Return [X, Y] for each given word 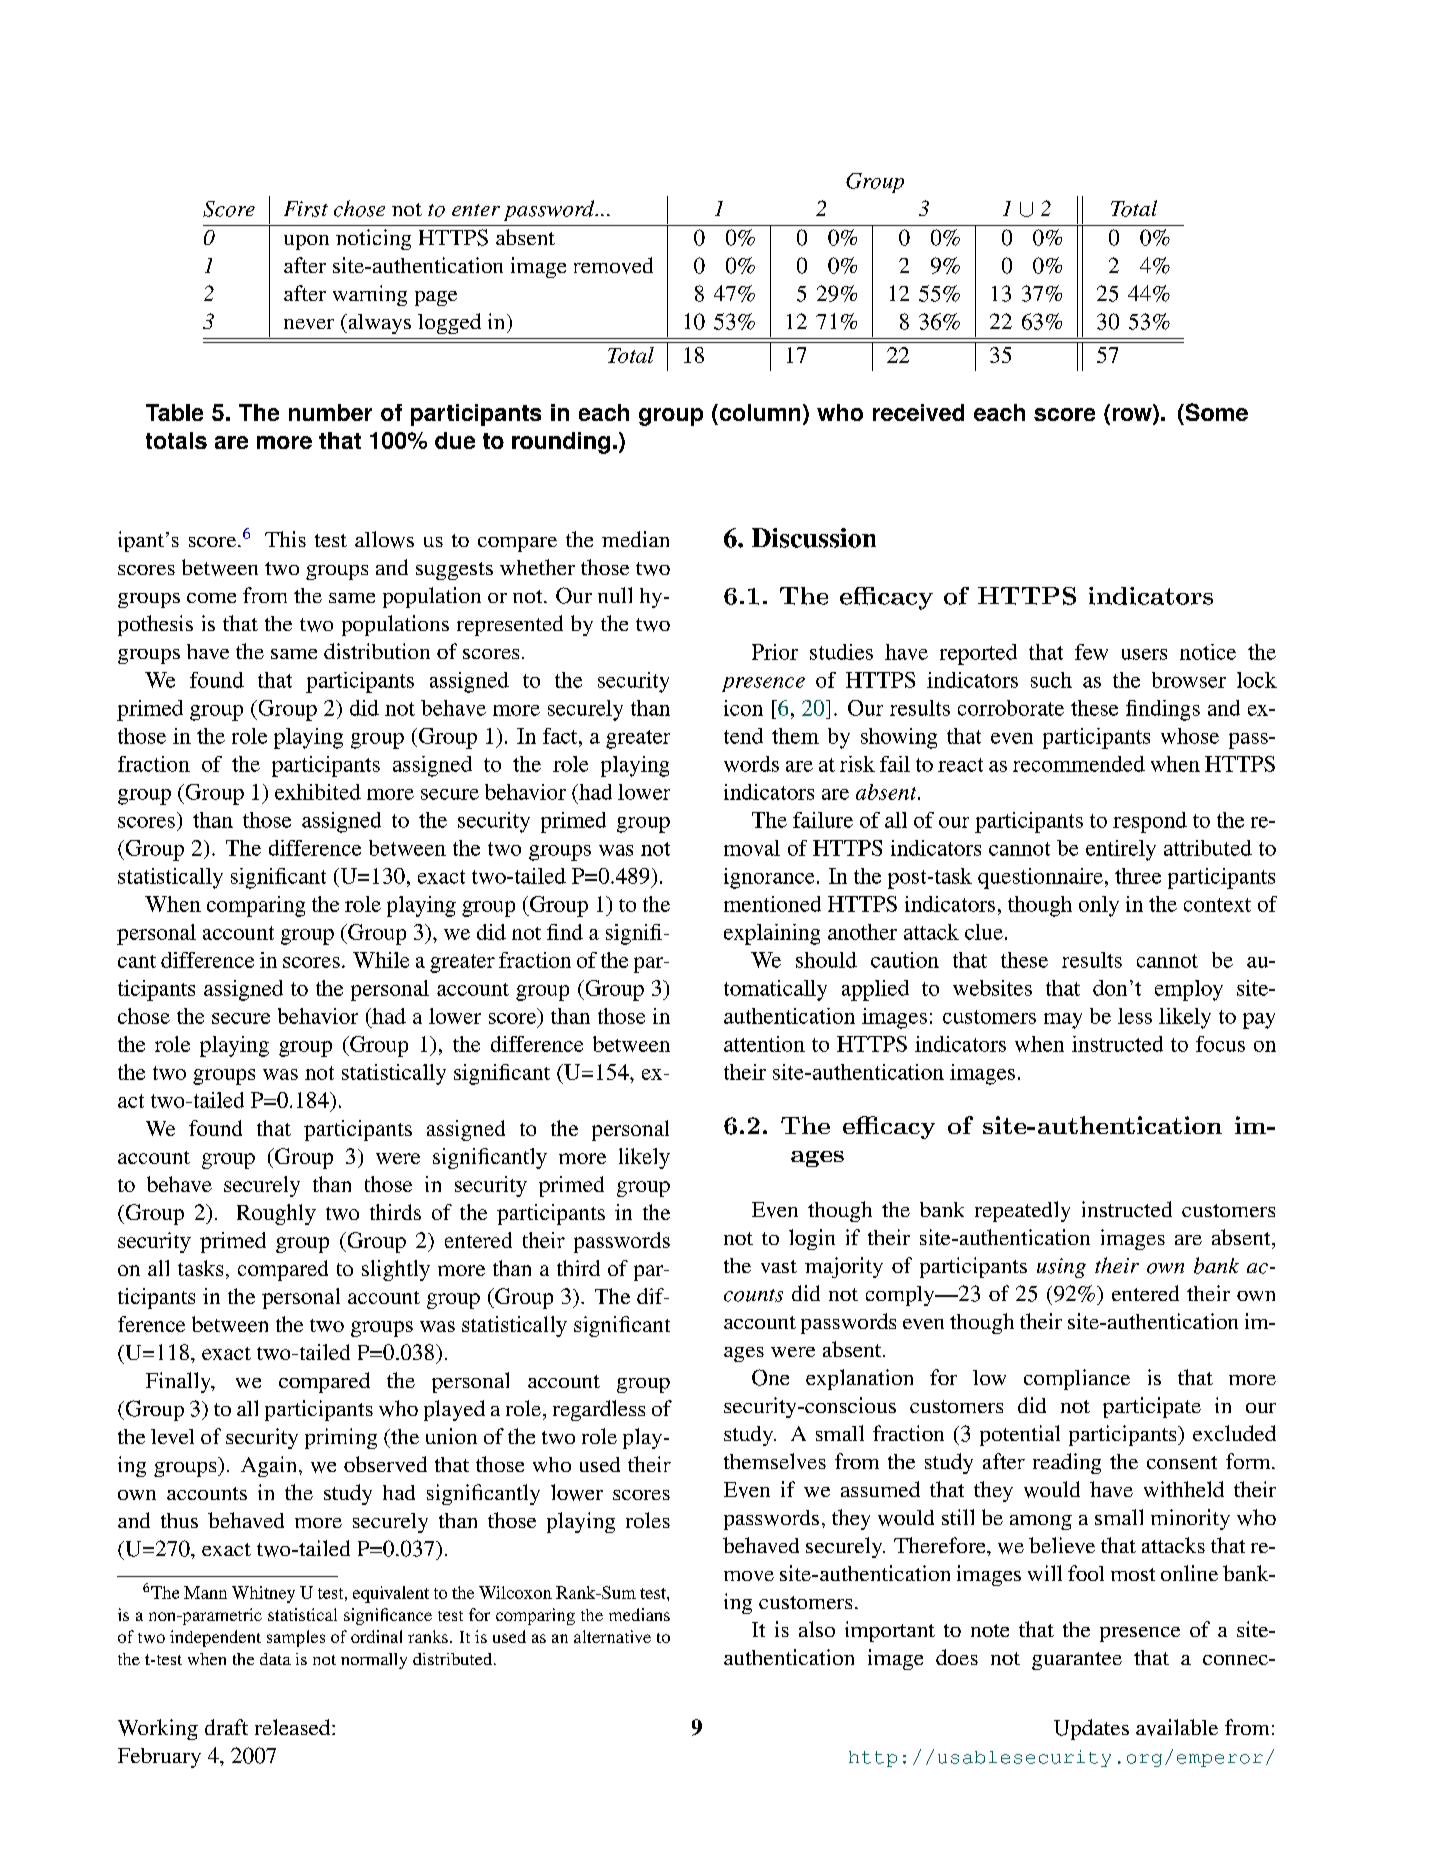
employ [1189, 990]
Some [1215, 412]
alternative [612, 1636]
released [294, 1727]
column [758, 412]
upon [306, 242]
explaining [772, 934]
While [381, 960]
